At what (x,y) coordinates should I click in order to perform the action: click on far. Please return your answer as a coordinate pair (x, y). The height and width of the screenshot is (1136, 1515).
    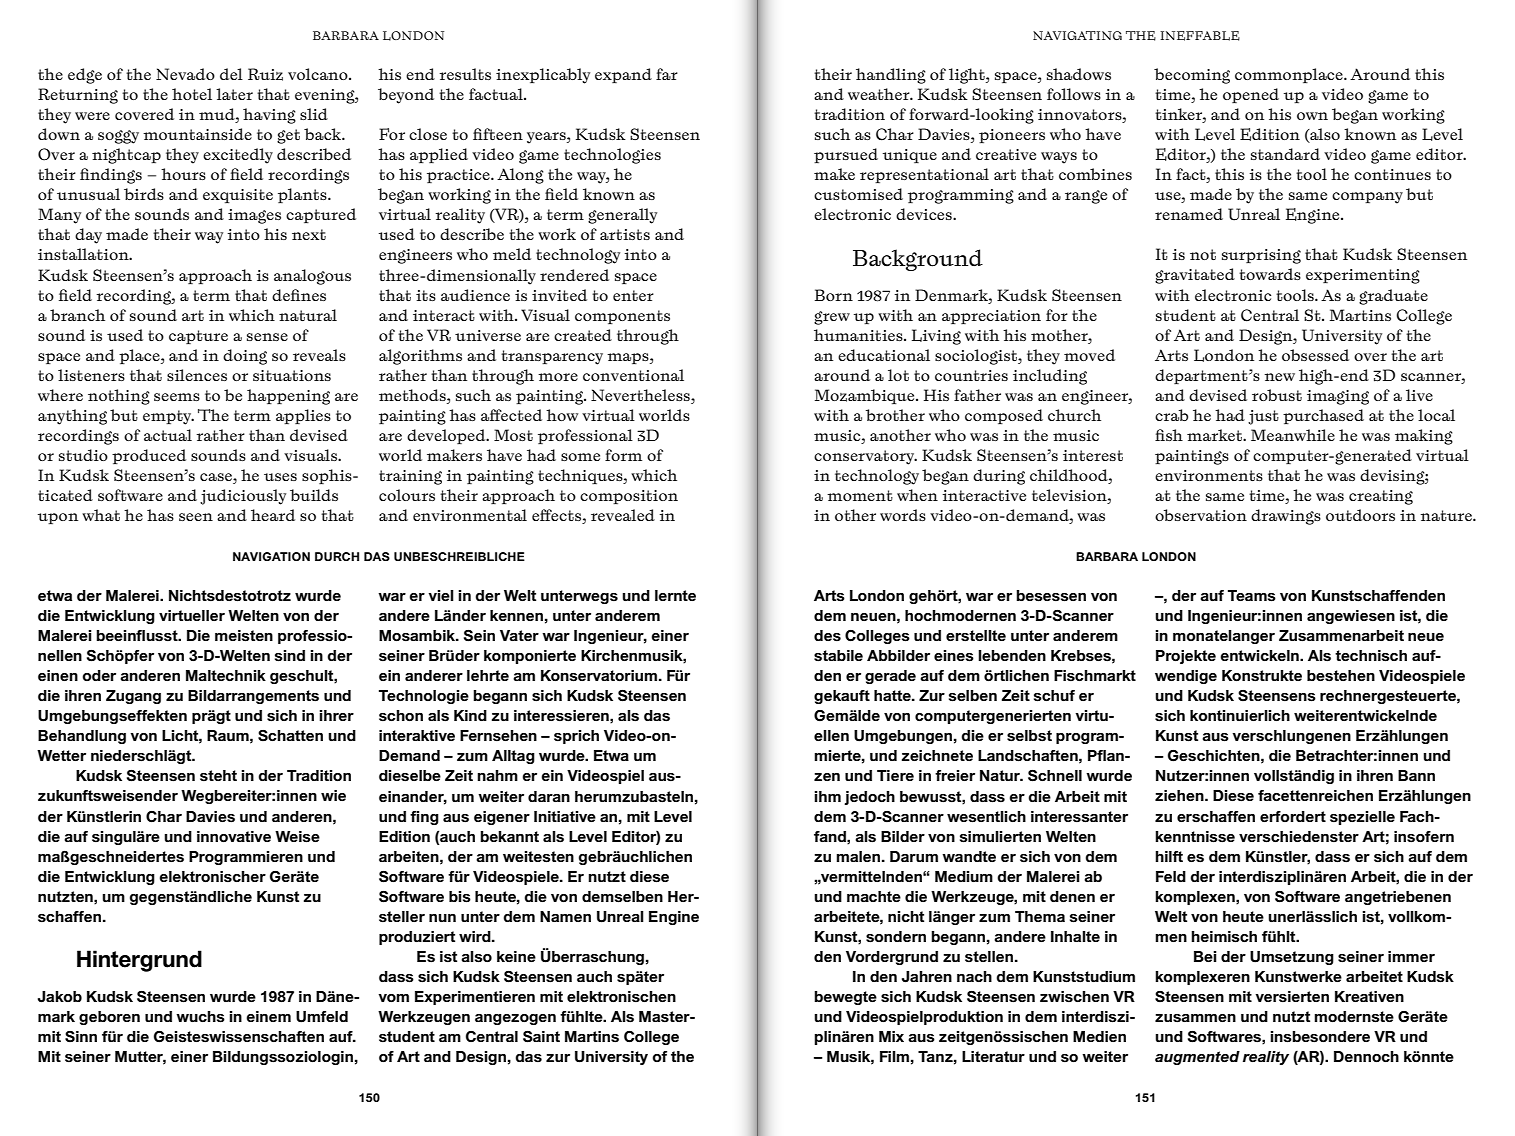
    Looking at the image, I should click on (667, 74).
